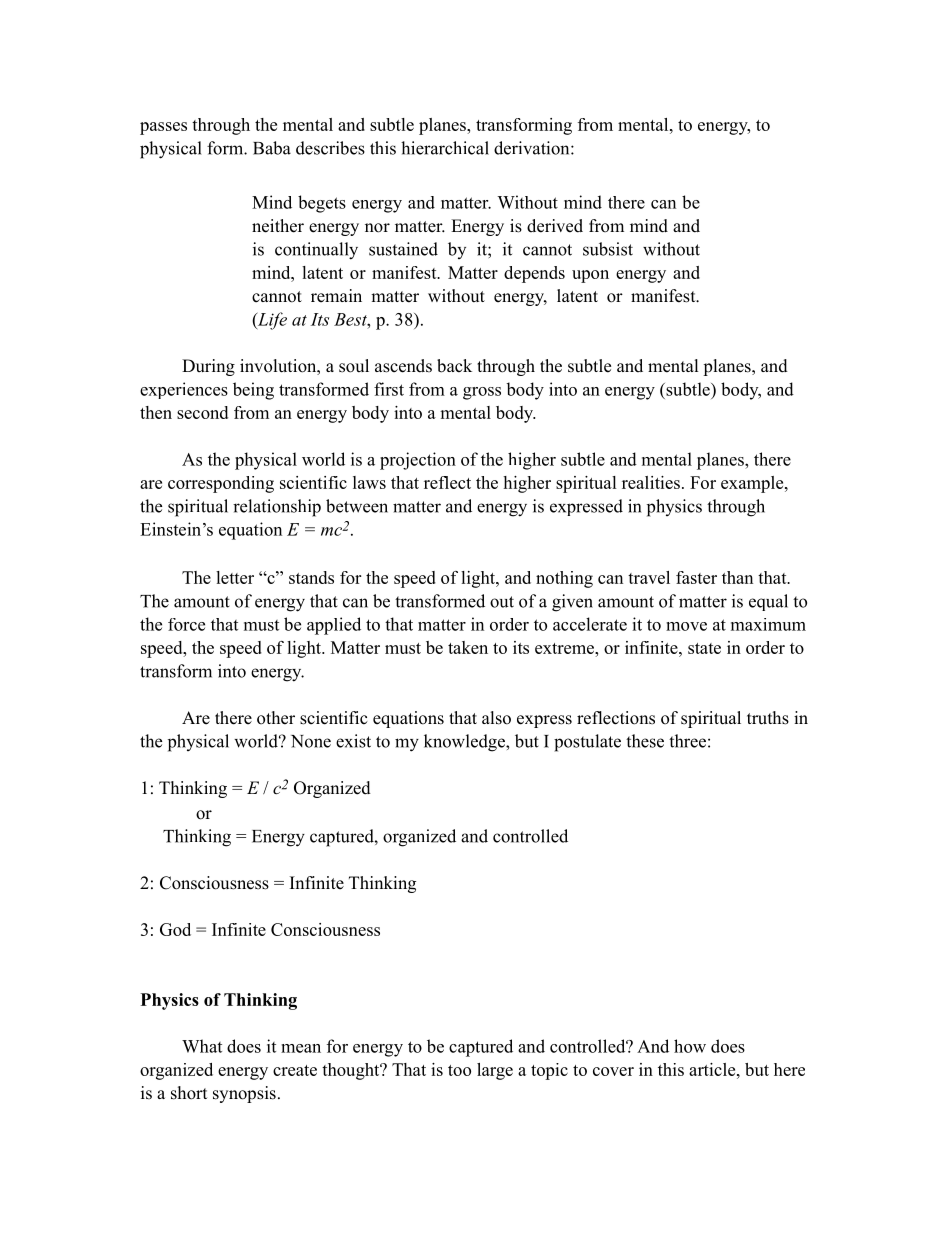 Image resolution: width=952 pixels, height=1233 pixels. Describe the element at coordinates (459, 1070) in the page. I see `too` at that location.
